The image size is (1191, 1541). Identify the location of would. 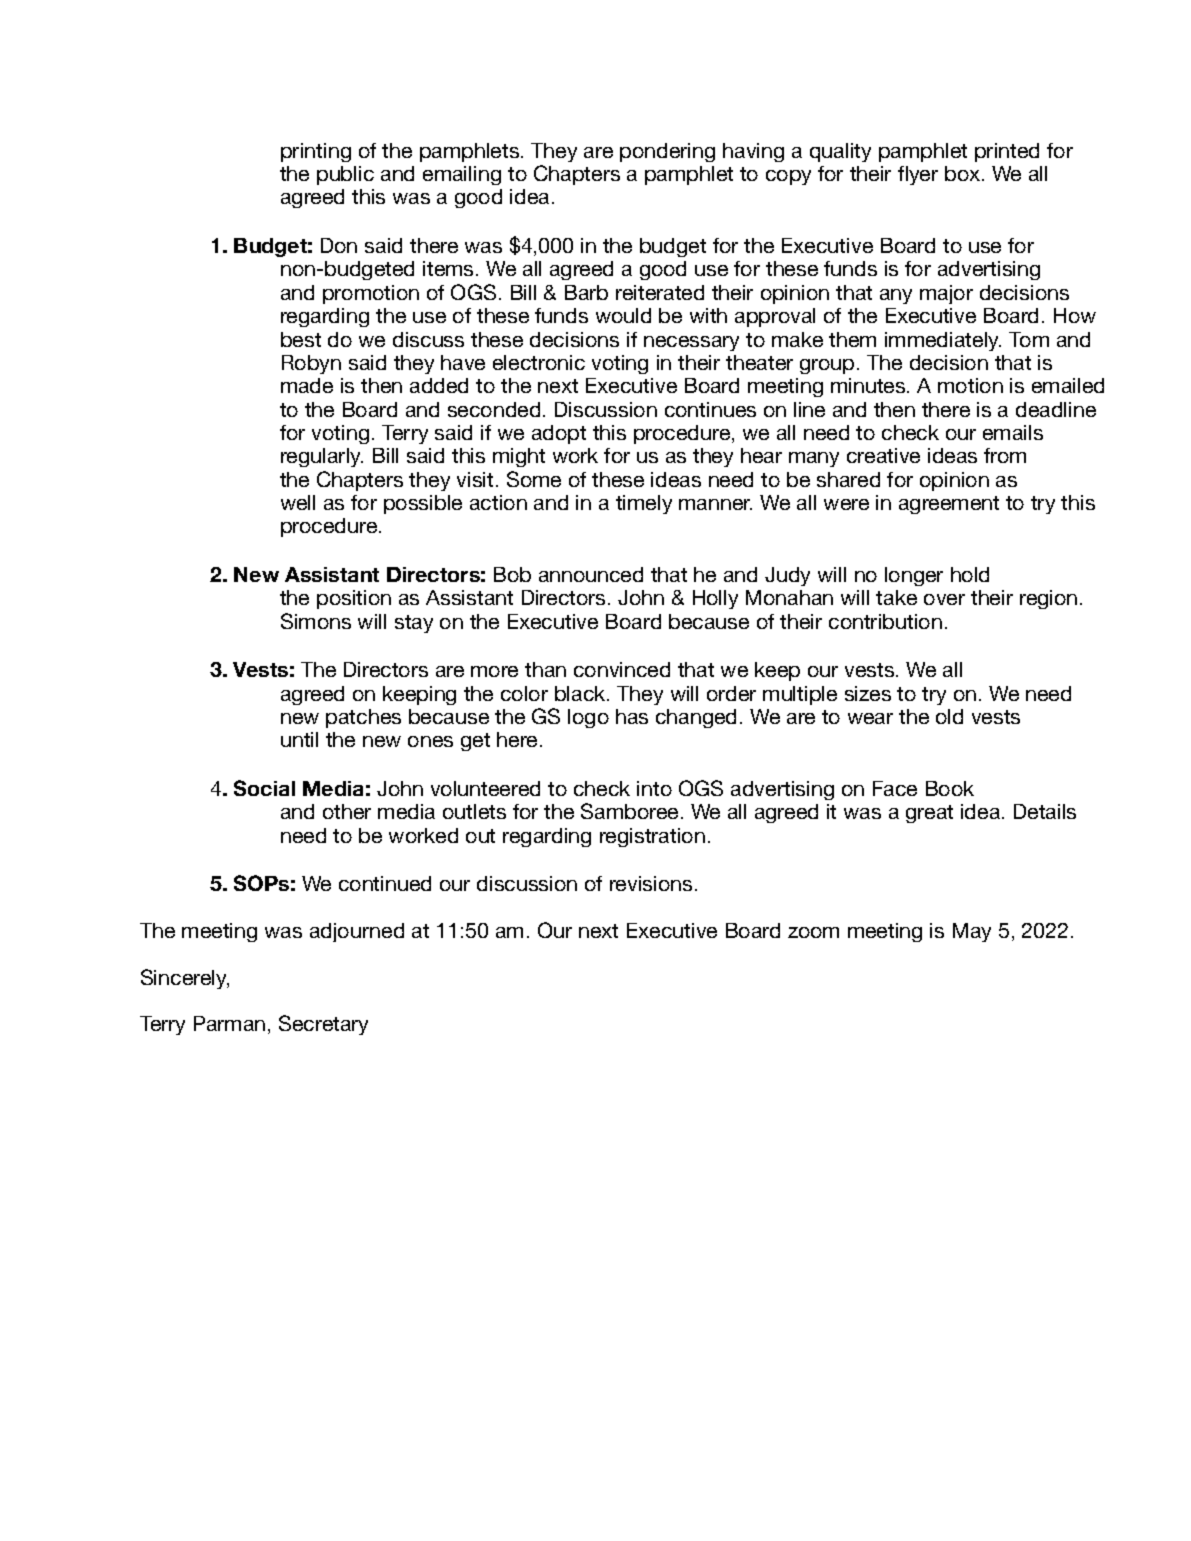
(623, 315).
